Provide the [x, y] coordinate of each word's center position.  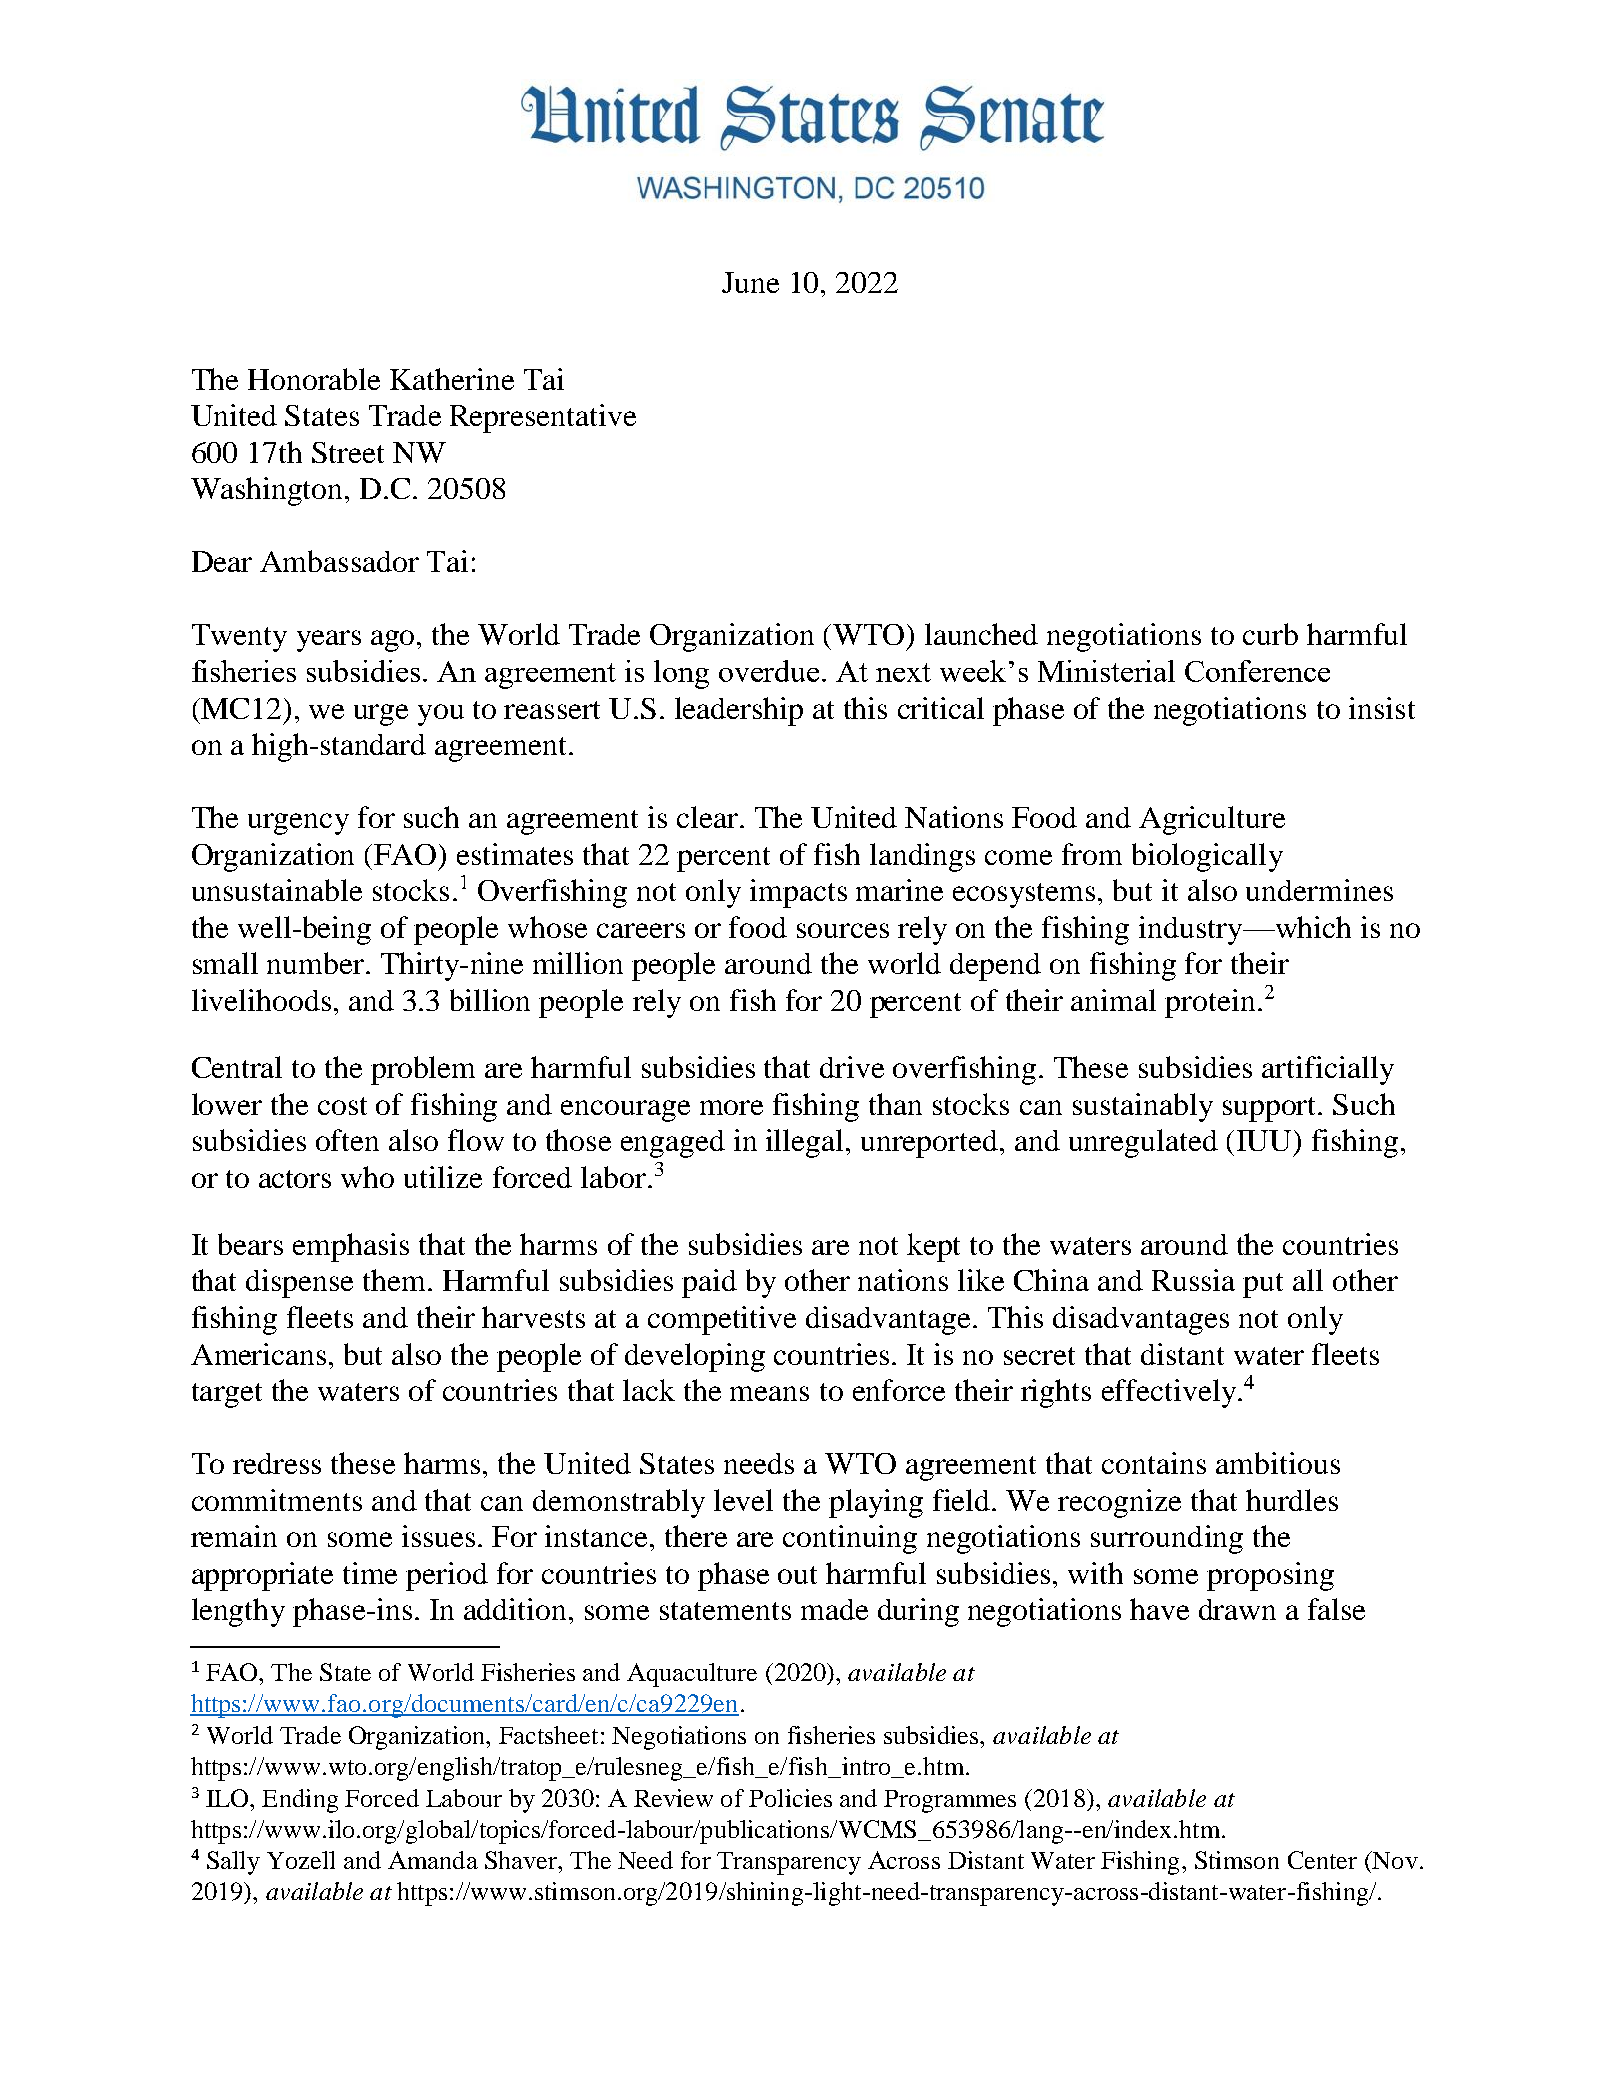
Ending [300, 1801]
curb [1270, 634]
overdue [771, 671]
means [769, 1393]
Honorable [314, 379]
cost [342, 1106]
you [441, 715]
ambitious [1278, 1463]
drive [852, 1067]
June [750, 282]
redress [277, 1463]
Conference [1257, 671]
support [1271, 1109]
